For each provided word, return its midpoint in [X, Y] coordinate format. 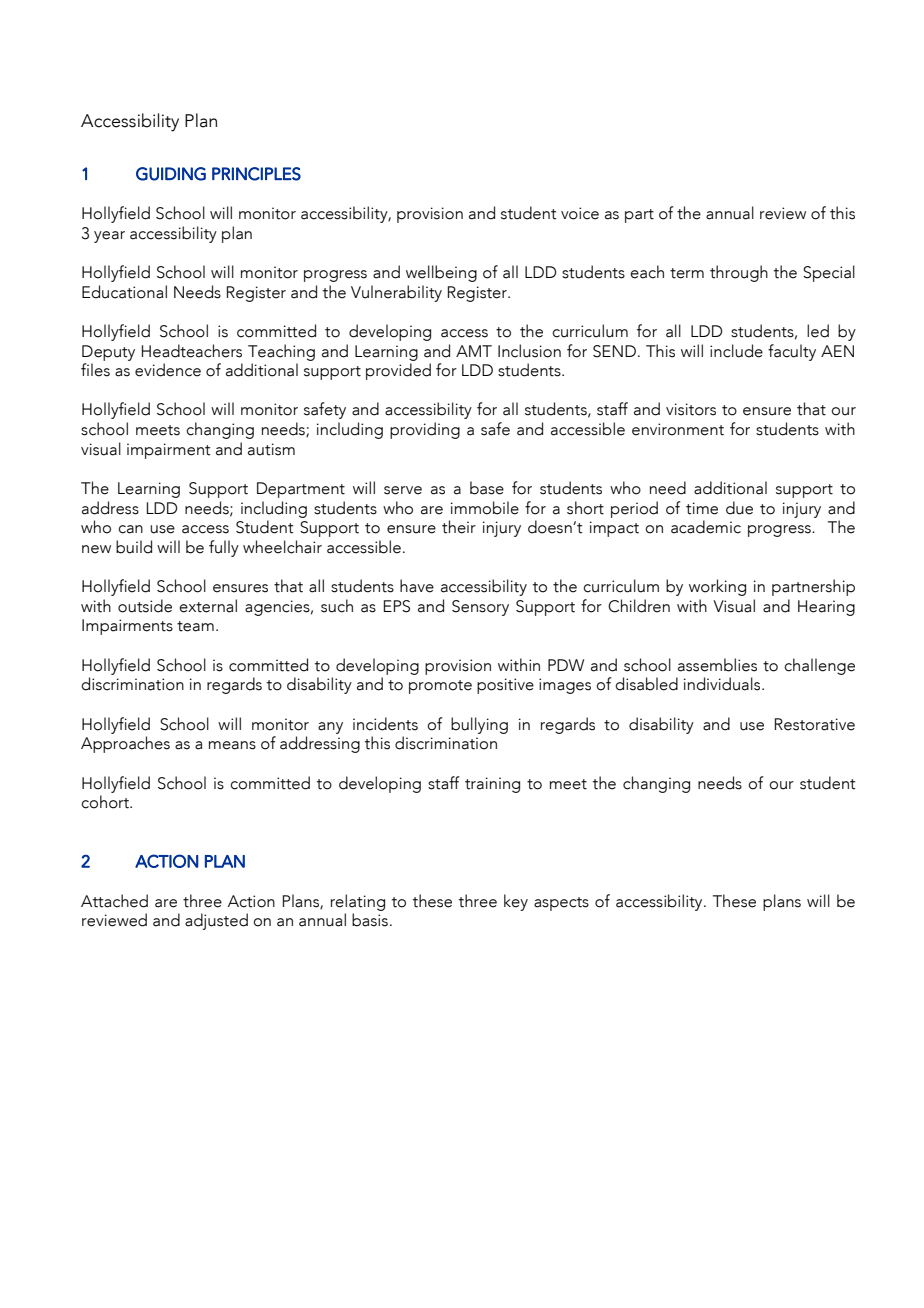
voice [580, 213]
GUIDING [171, 174]
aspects [561, 904]
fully [224, 548]
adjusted [216, 921]
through [739, 273]
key [516, 902]
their [459, 527]
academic [706, 527]
